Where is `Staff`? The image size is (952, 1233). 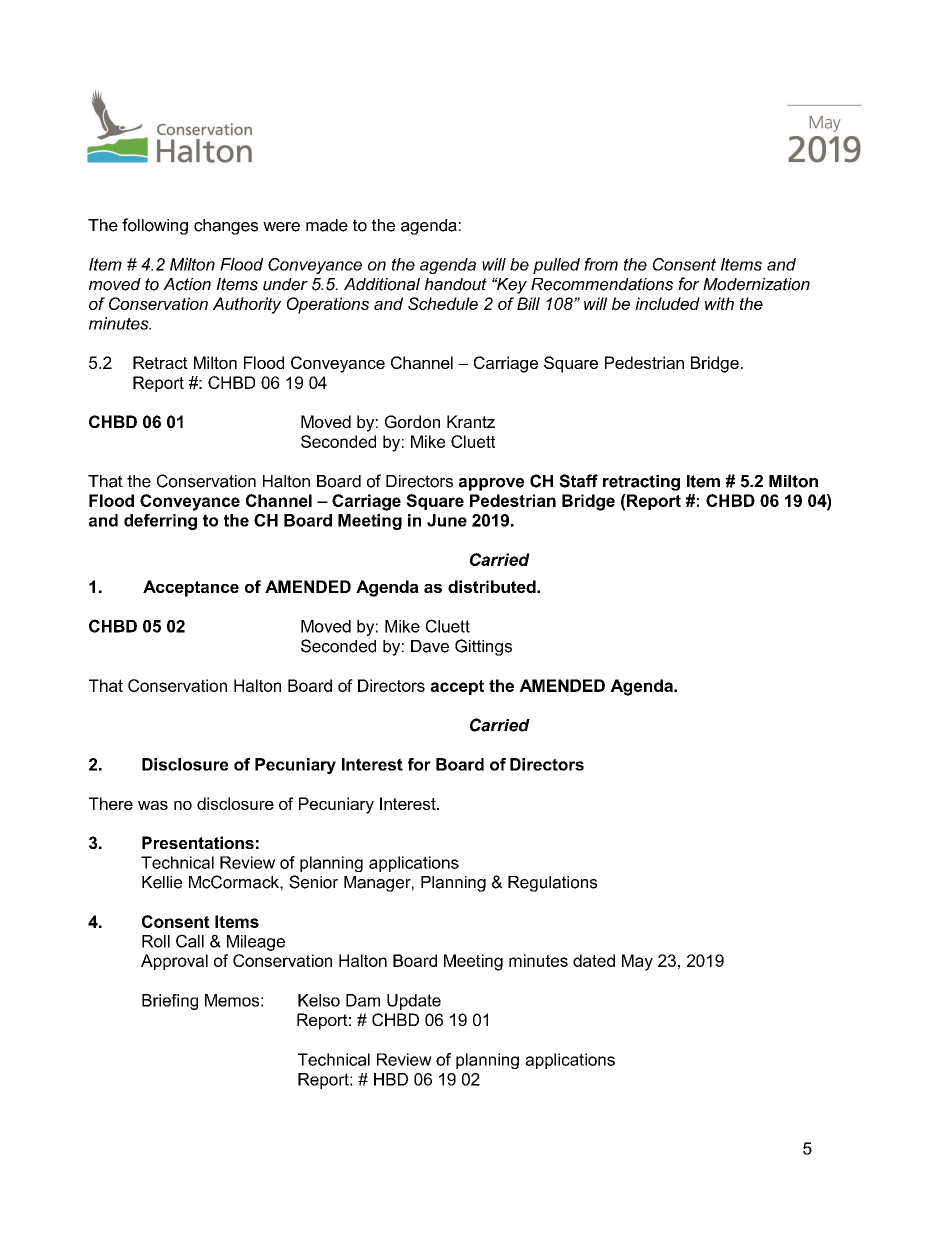
Staff is located at coordinates (578, 481).
